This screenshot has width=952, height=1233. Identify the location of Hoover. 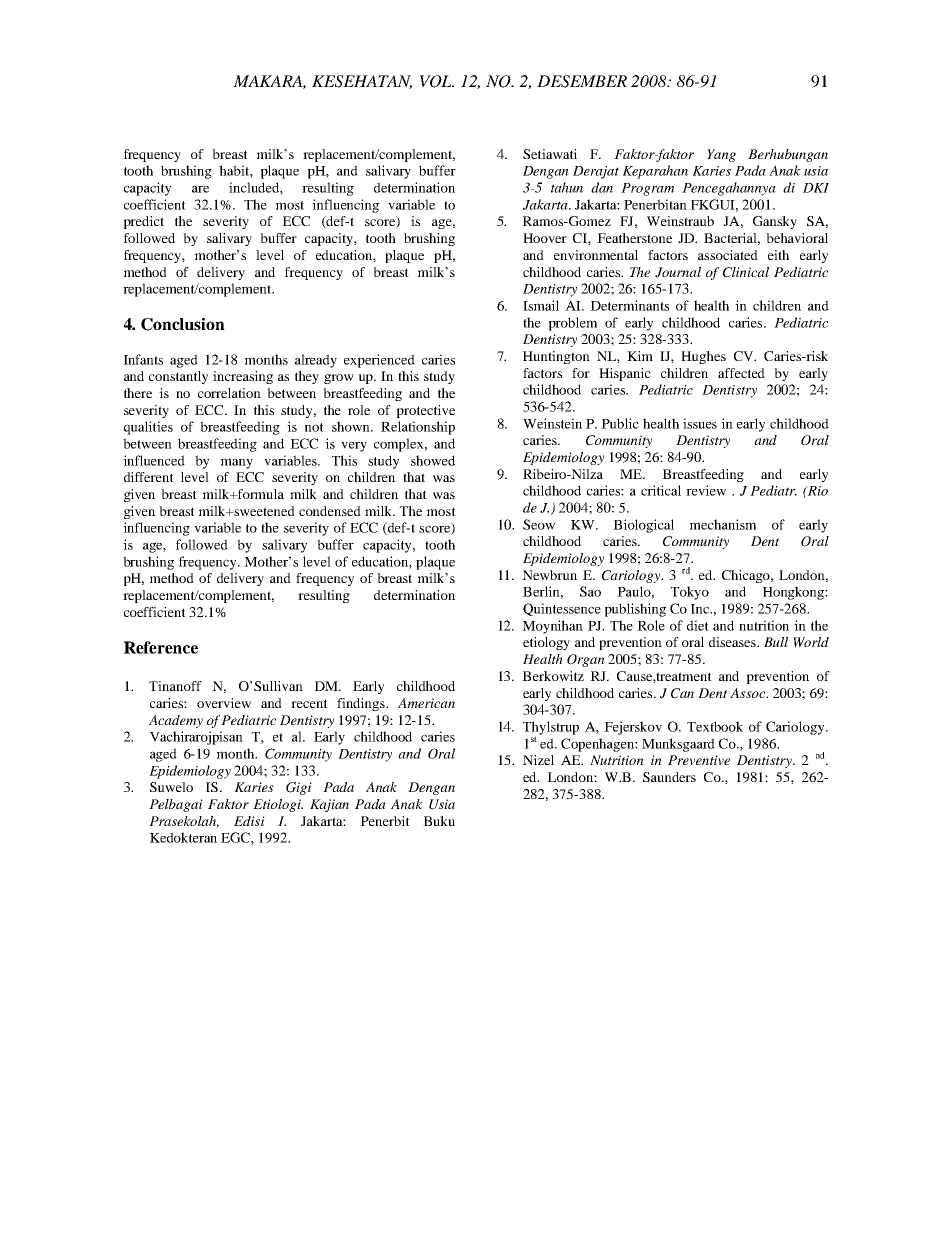
(545, 238).
